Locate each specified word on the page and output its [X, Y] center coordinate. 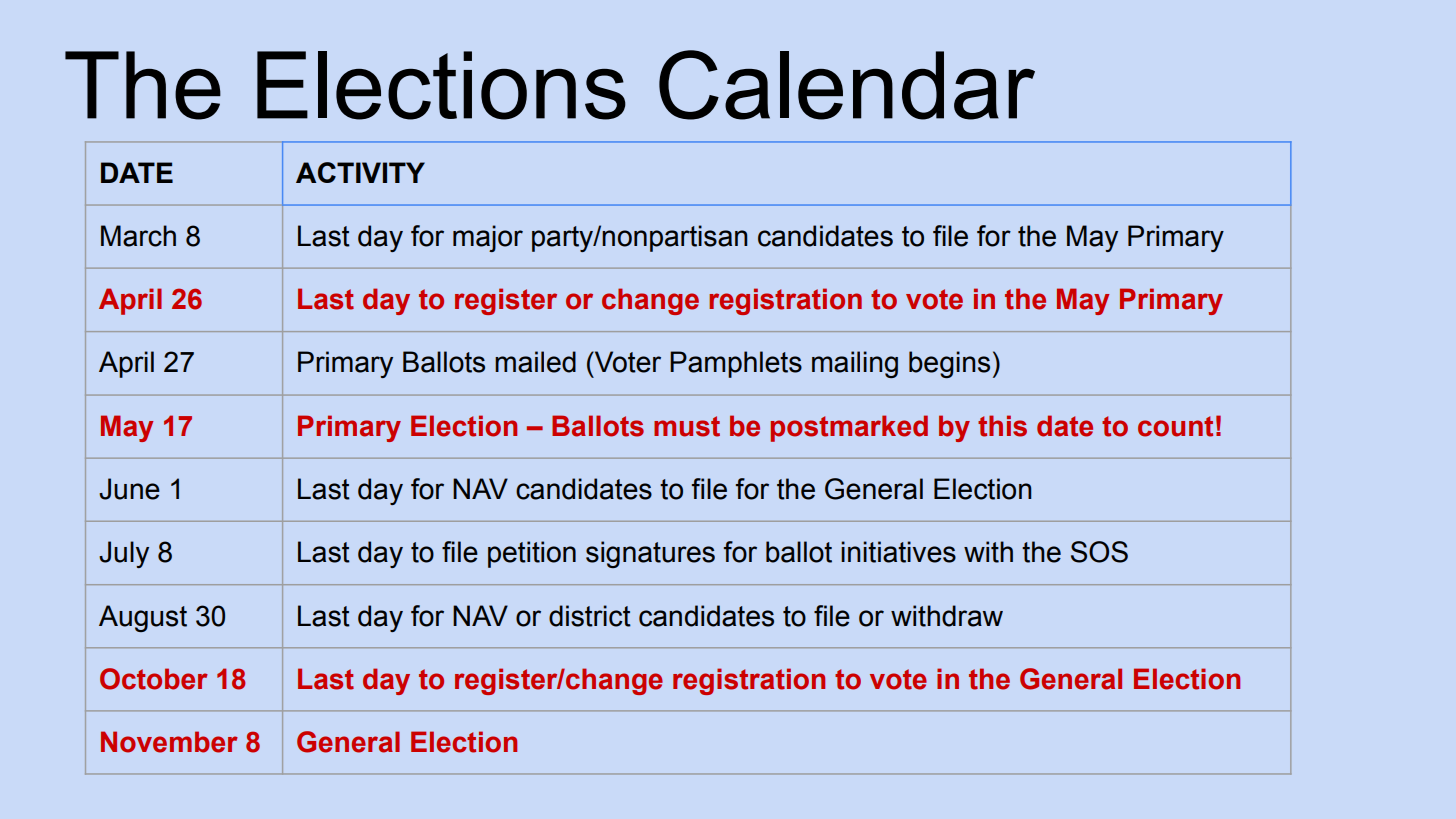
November [169, 742]
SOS [1099, 552]
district [590, 616]
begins [949, 364]
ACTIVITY [360, 172]
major [488, 238]
